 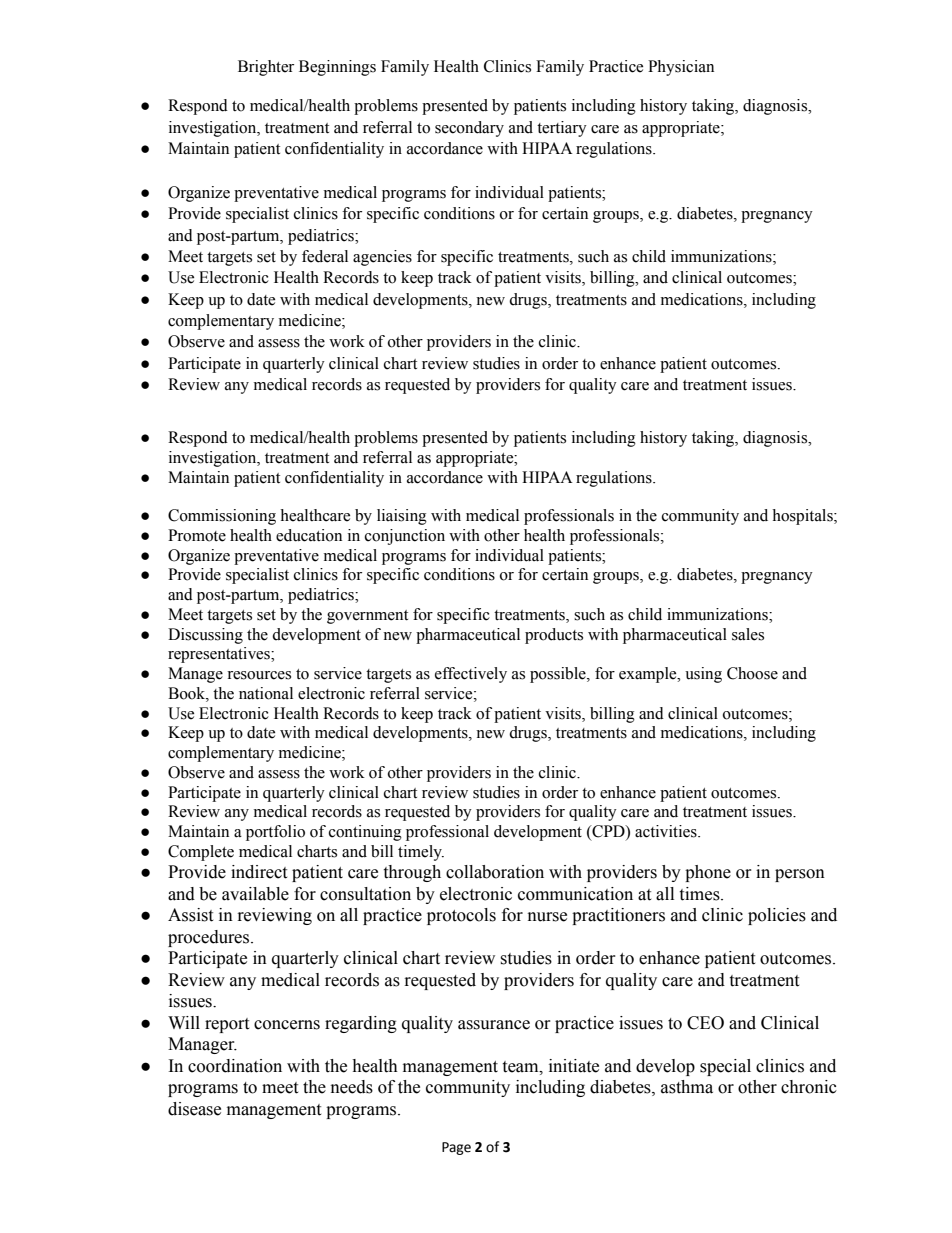 I want to click on sales, so click(x=748, y=634).
